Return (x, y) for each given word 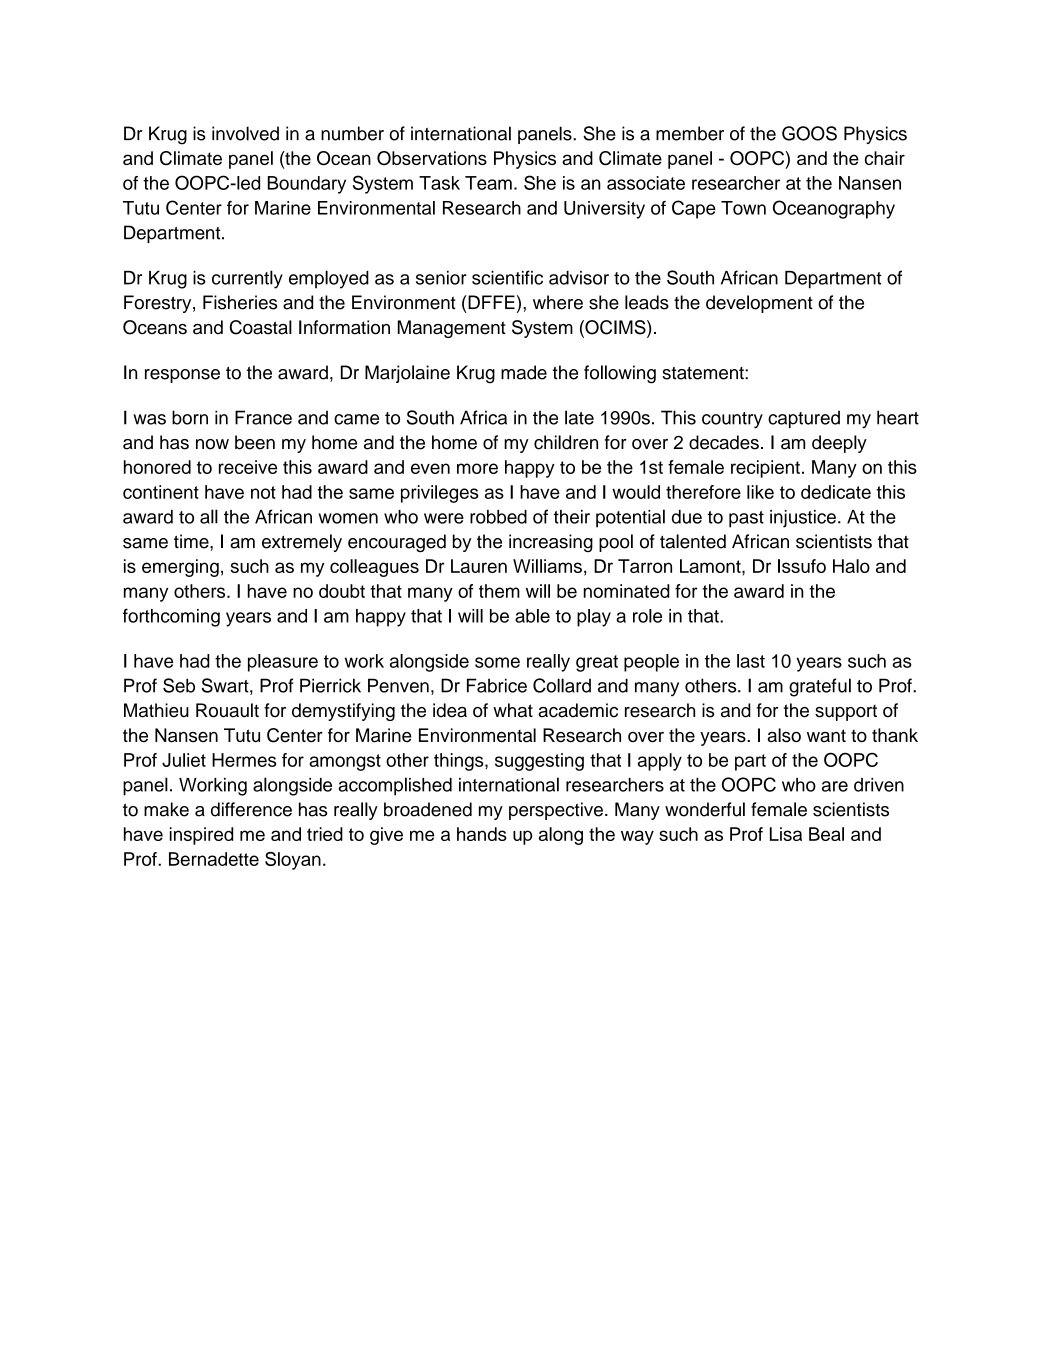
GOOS (809, 133)
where (558, 302)
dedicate (836, 492)
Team (488, 183)
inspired (201, 836)
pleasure (283, 663)
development (759, 304)
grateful (820, 687)
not (263, 492)
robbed (498, 517)
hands (482, 834)
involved (245, 133)
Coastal (261, 327)
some (497, 662)
